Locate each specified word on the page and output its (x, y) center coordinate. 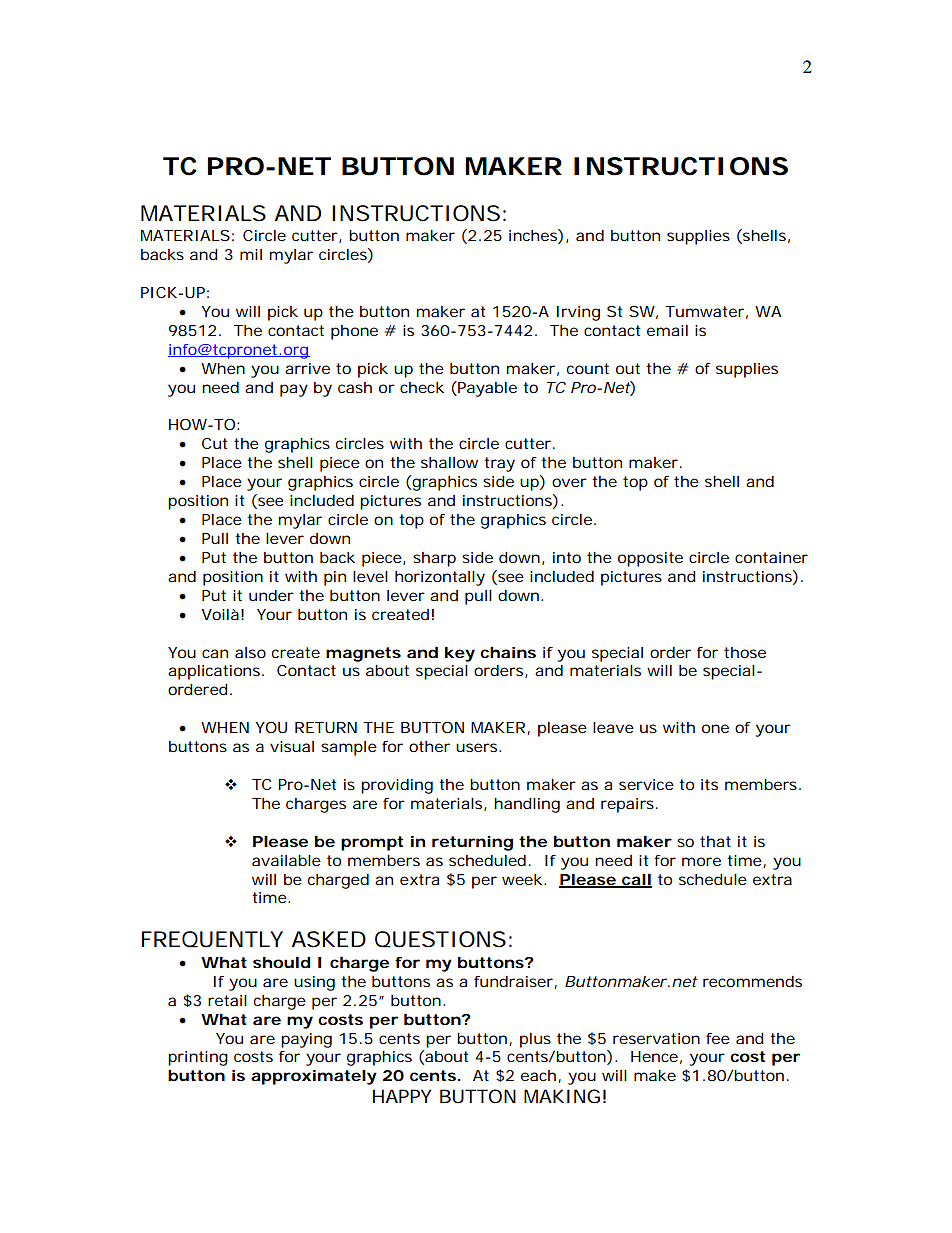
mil (251, 254)
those (745, 652)
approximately (314, 1077)
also (250, 652)
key (460, 654)
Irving (578, 313)
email (667, 330)
